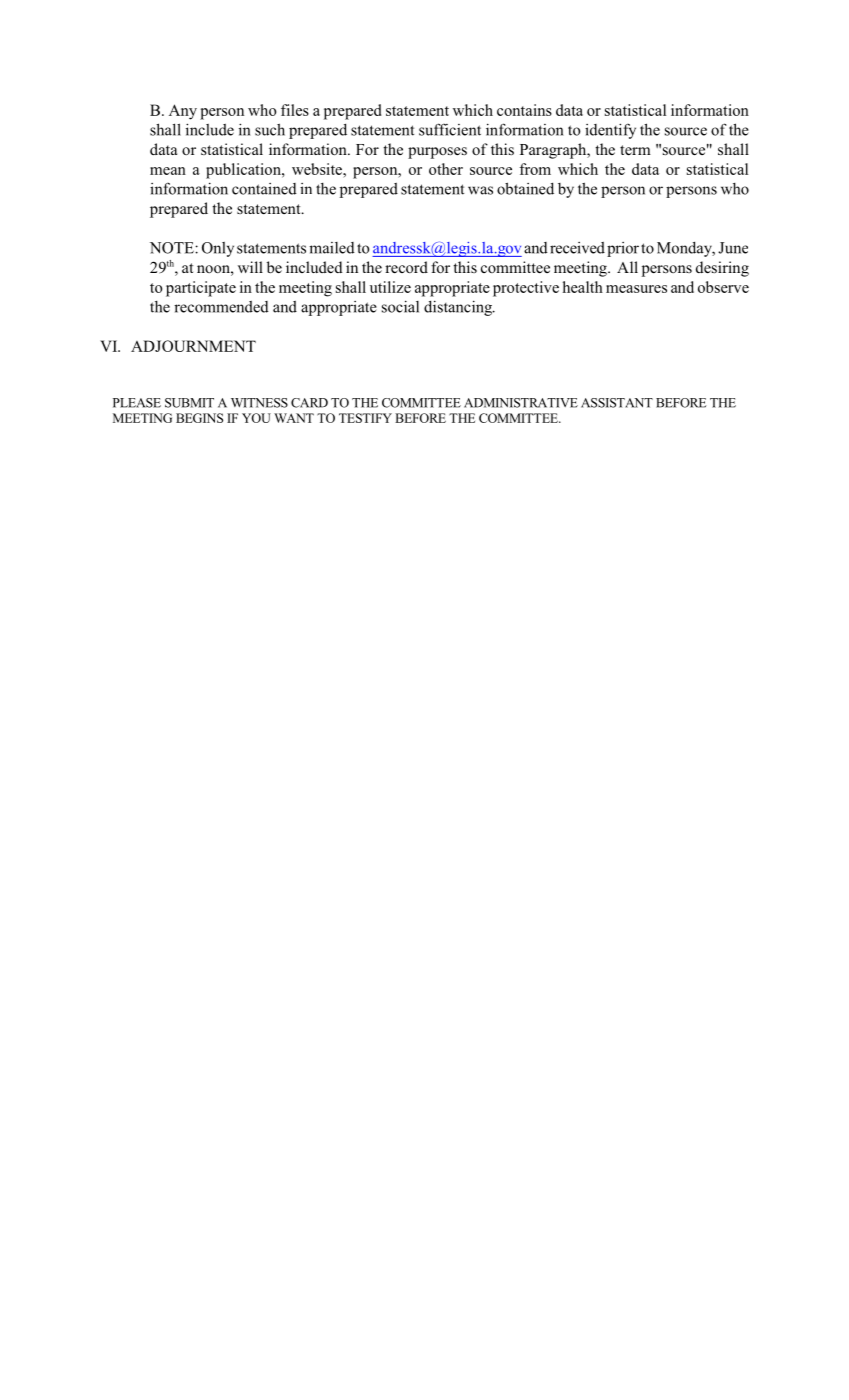  Describe the element at coordinates (722, 269) in the document. I see `desiring` at that location.
